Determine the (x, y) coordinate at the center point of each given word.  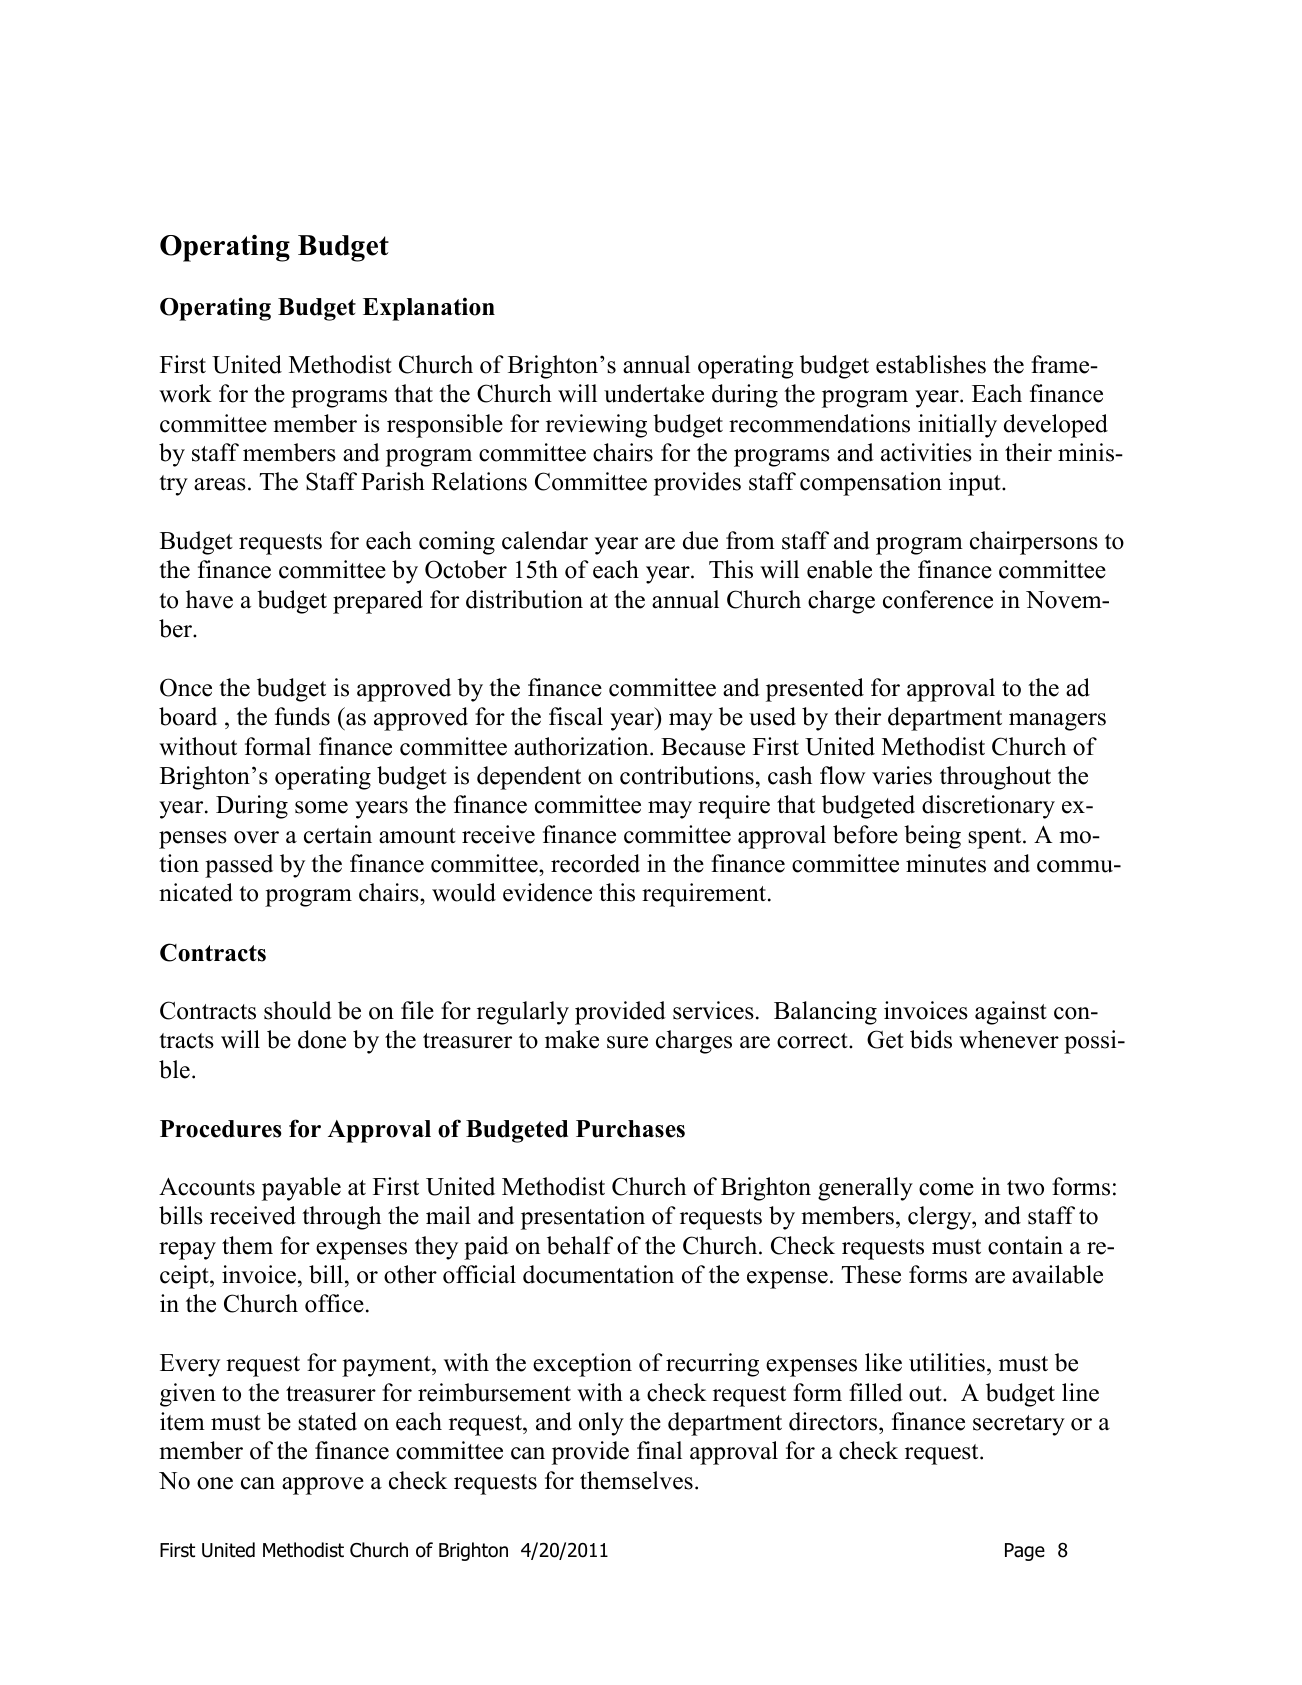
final (659, 1450)
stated (327, 1421)
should (298, 1010)
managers (1057, 722)
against (1011, 1013)
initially (957, 426)
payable (301, 1189)
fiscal (576, 716)
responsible (445, 426)
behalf (580, 1245)
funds (302, 716)
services (713, 1010)
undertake (654, 393)
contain (1025, 1245)
